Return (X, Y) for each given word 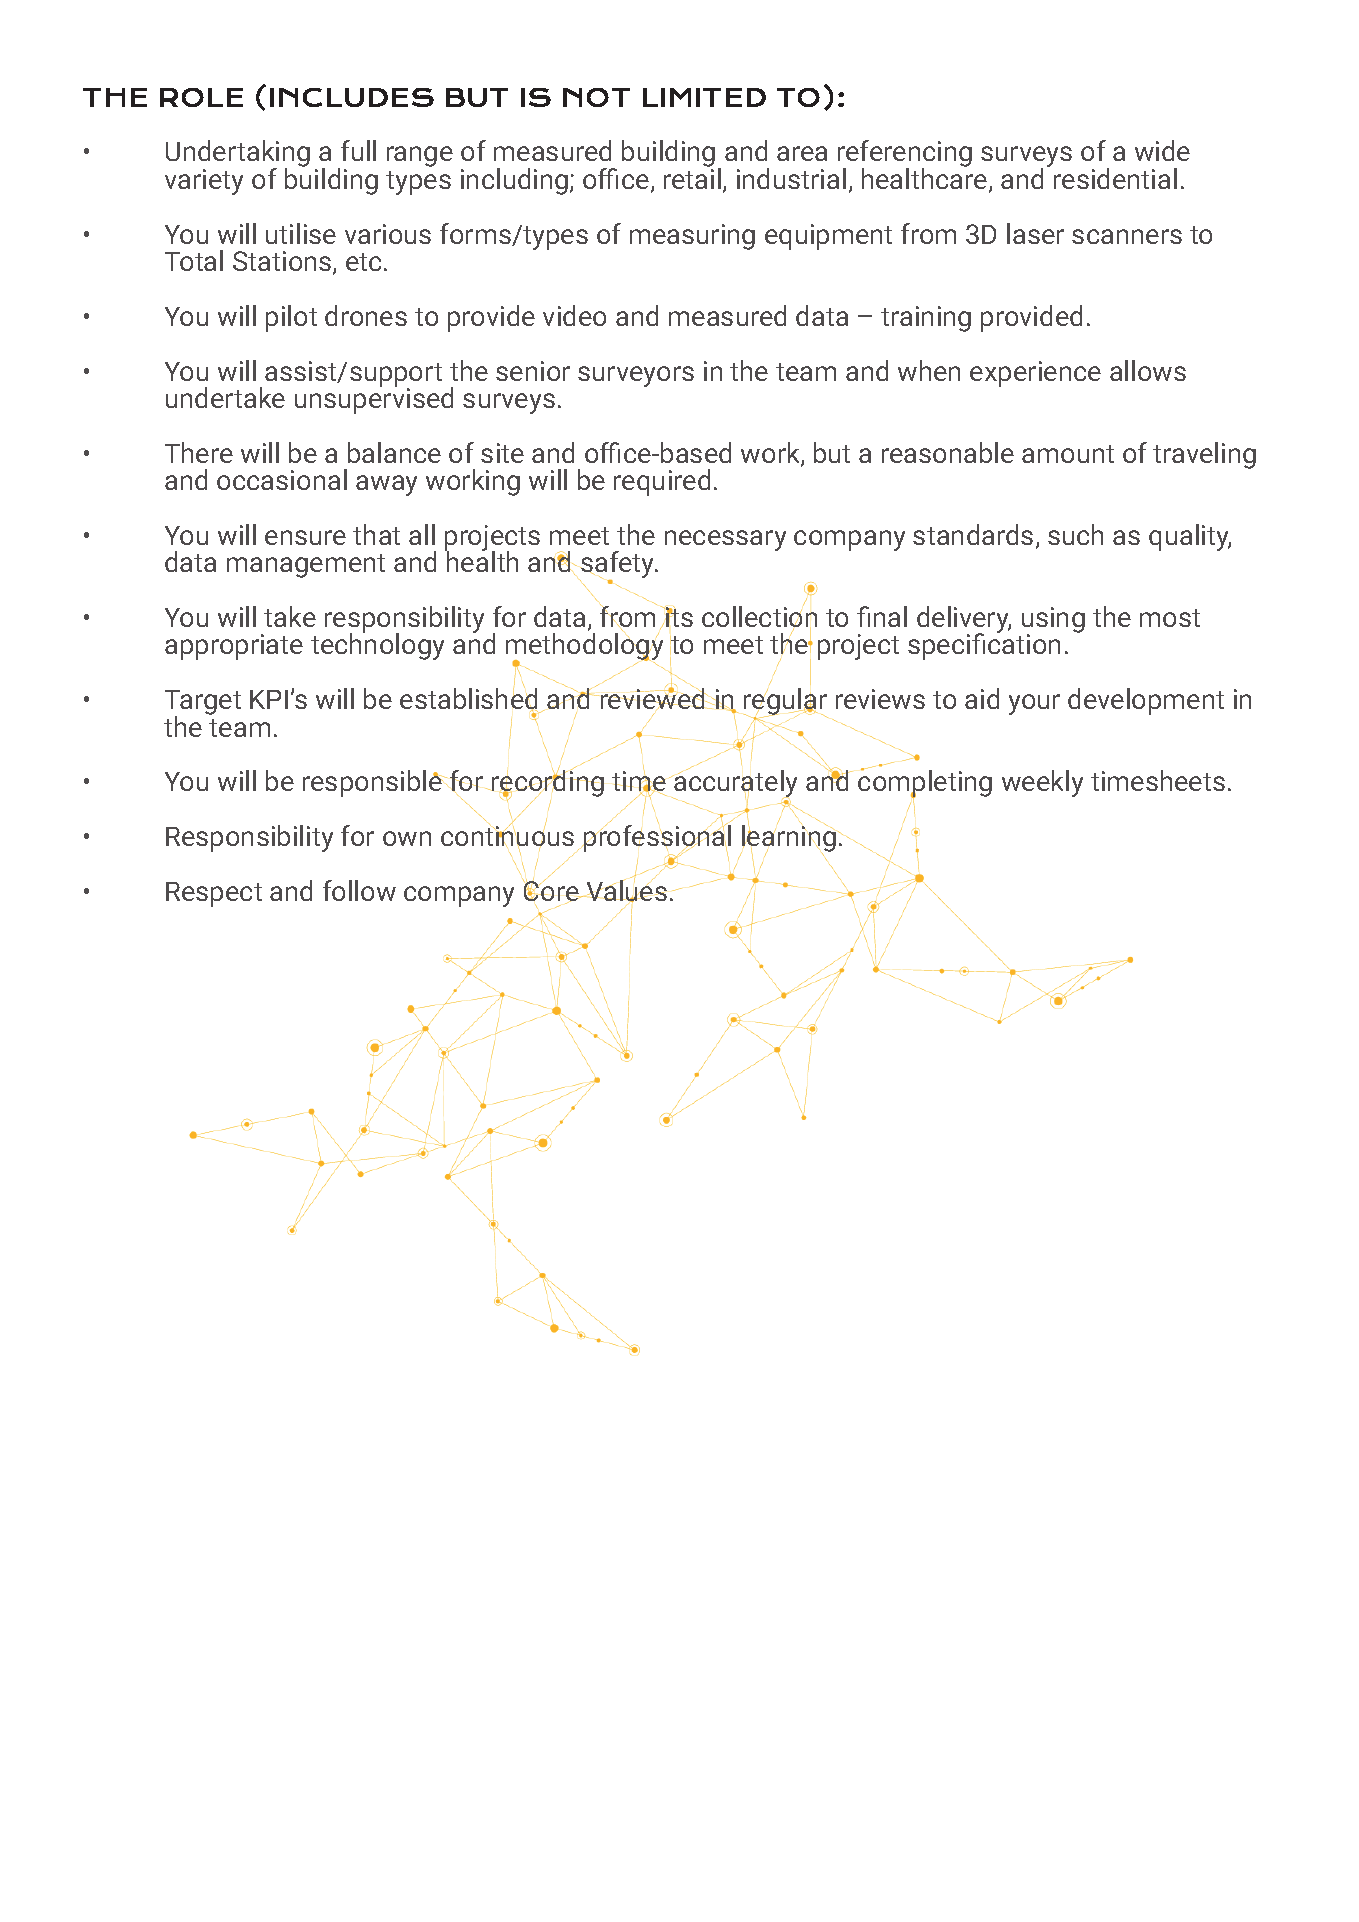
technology (377, 646)
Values (625, 891)
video (574, 315)
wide (1162, 150)
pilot (291, 318)
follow (359, 890)
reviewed (653, 698)
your (1034, 704)
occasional (282, 479)
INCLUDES (352, 97)
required (662, 482)
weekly (1042, 783)
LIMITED (704, 97)
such (1075, 534)
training (926, 319)
